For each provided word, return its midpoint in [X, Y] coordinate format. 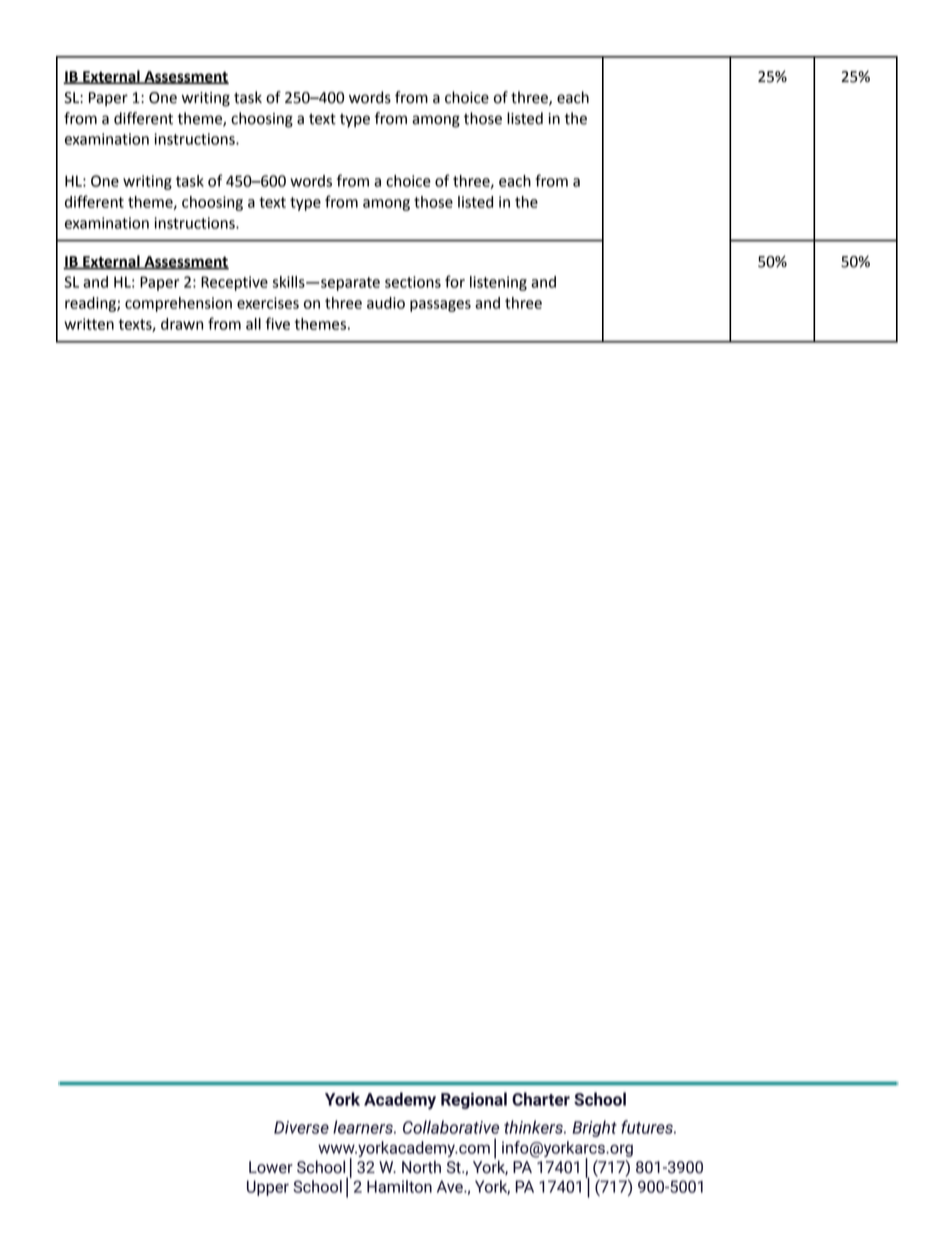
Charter [541, 1099]
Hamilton [399, 1186]
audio [386, 303]
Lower [271, 1167]
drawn [182, 324]
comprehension [178, 304]
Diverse [301, 1127]
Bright [594, 1128]
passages [440, 306]
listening [498, 283]
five [278, 323]
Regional [474, 1100]
